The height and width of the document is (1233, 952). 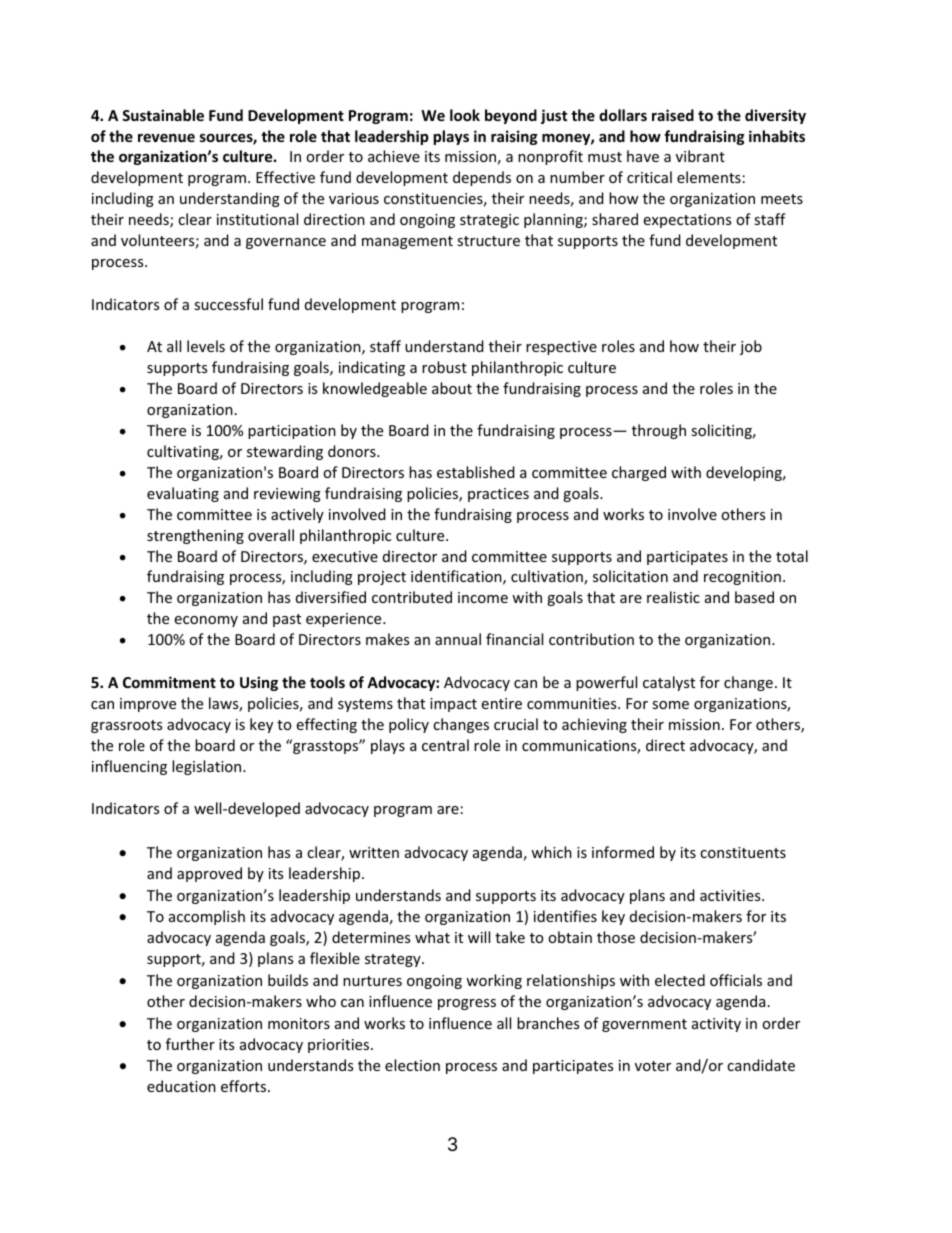 I want to click on activity, so click(x=716, y=1025).
